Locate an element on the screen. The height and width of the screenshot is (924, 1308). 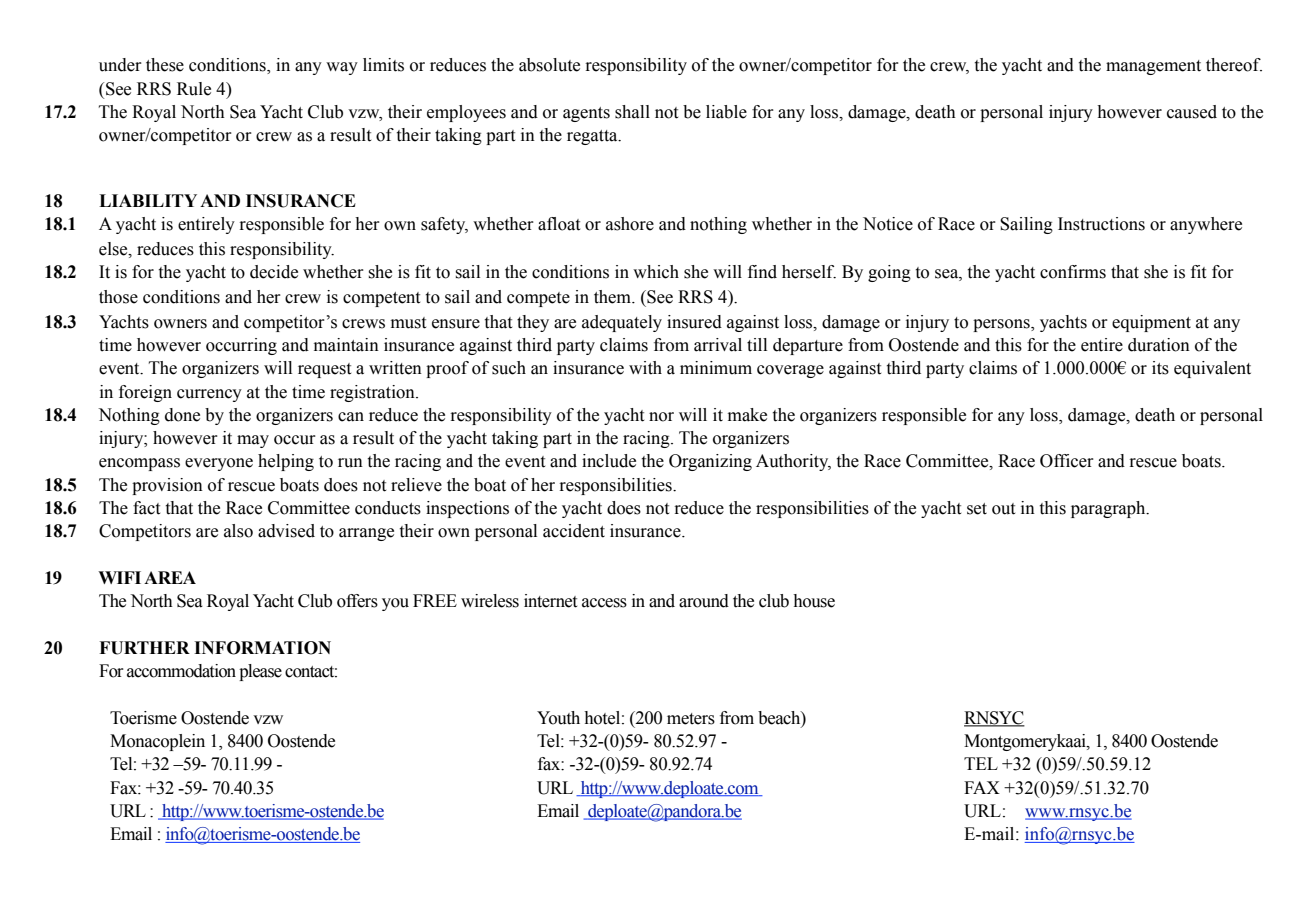
Instructions is located at coordinates (1101, 224).
